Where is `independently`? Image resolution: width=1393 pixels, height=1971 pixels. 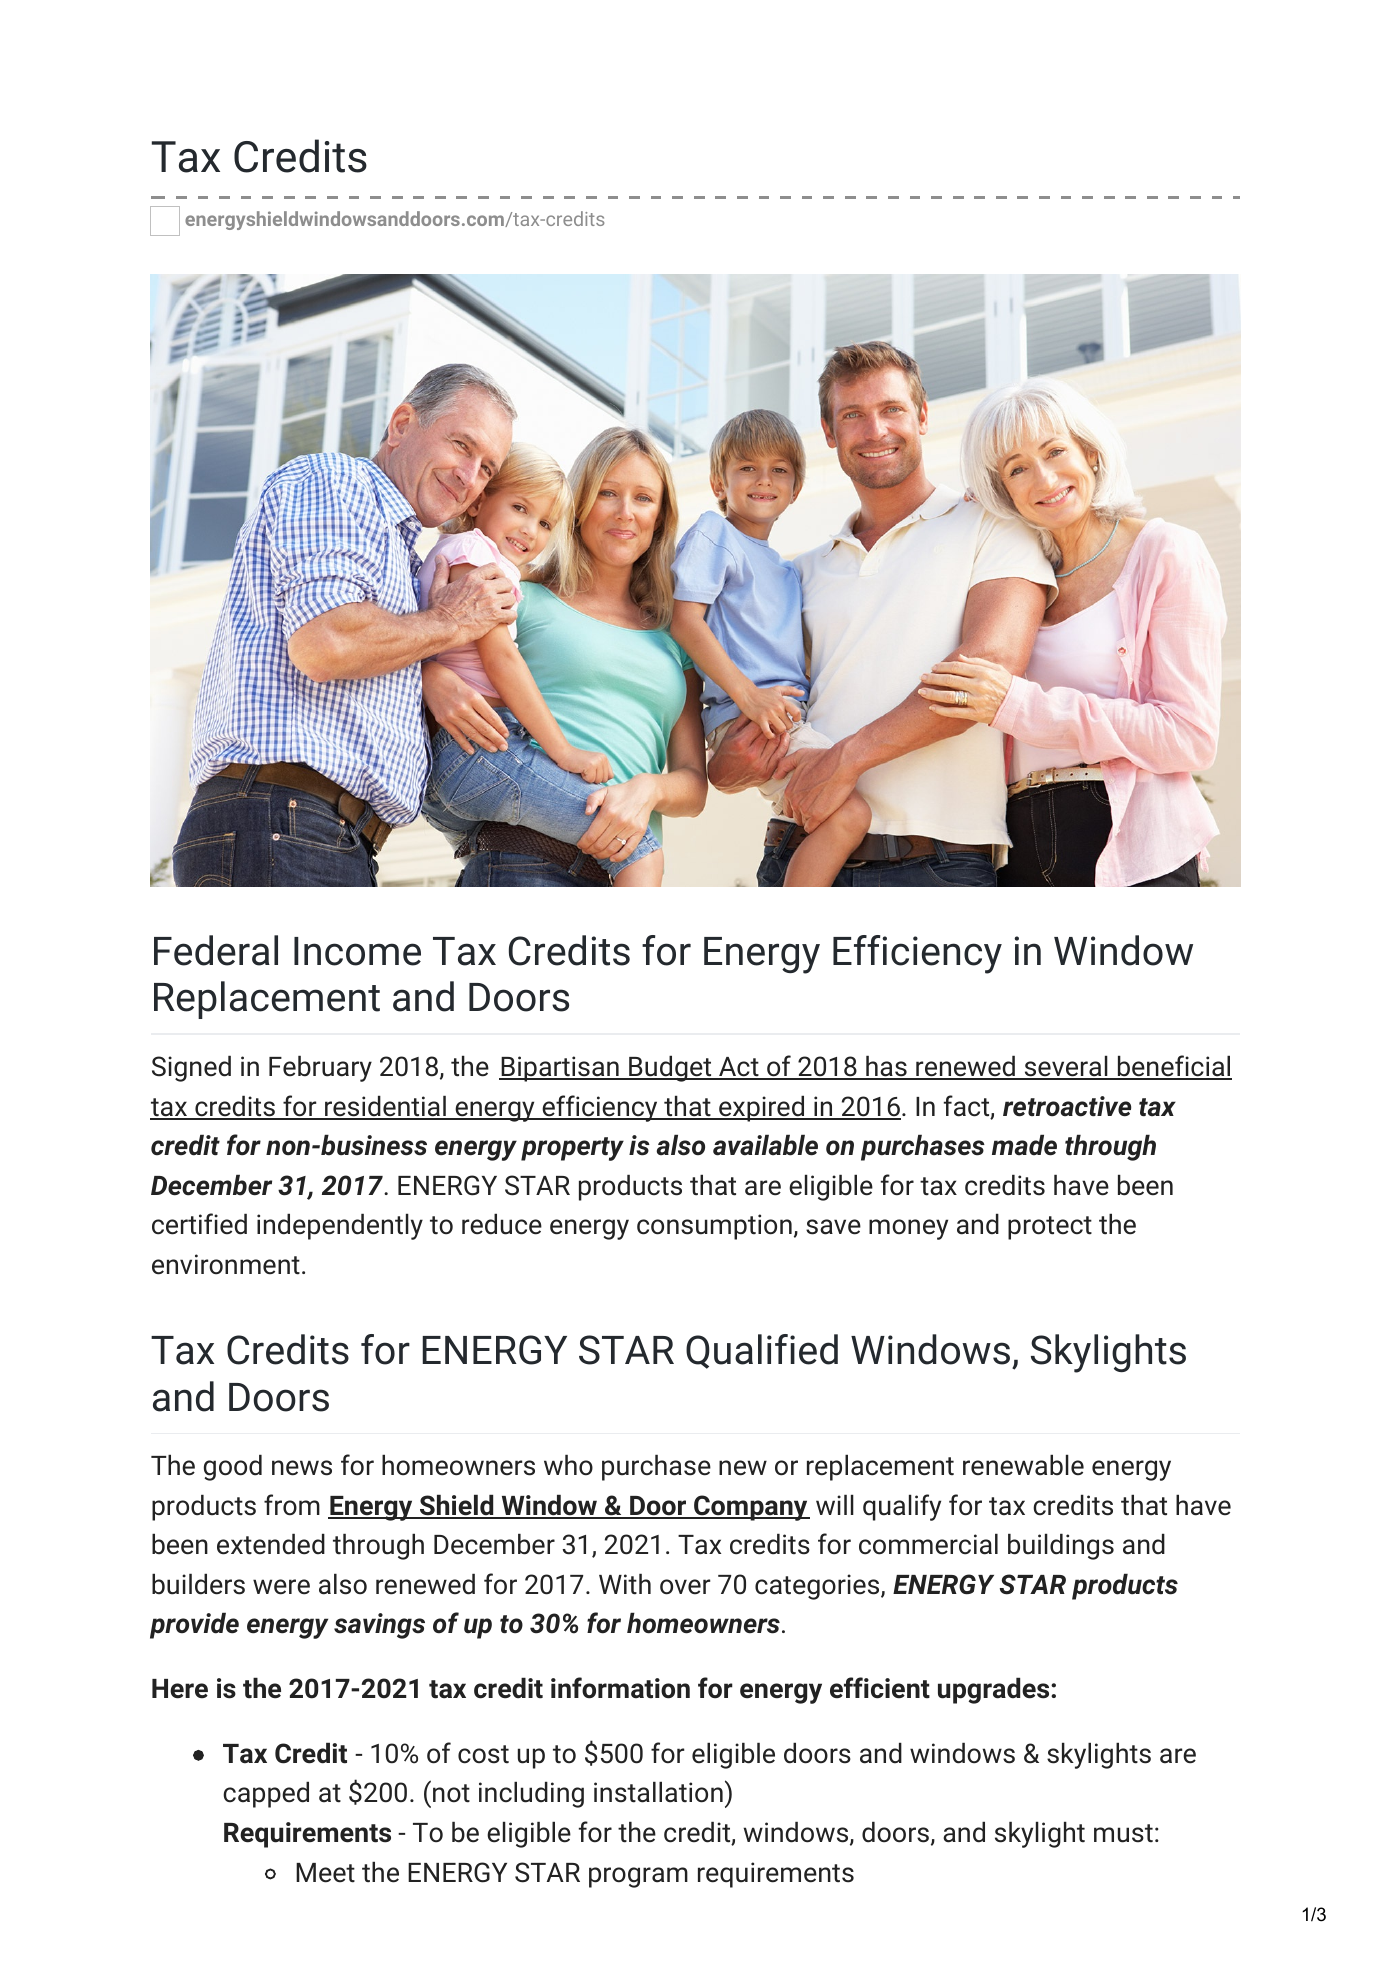 independently is located at coordinates (340, 1226).
